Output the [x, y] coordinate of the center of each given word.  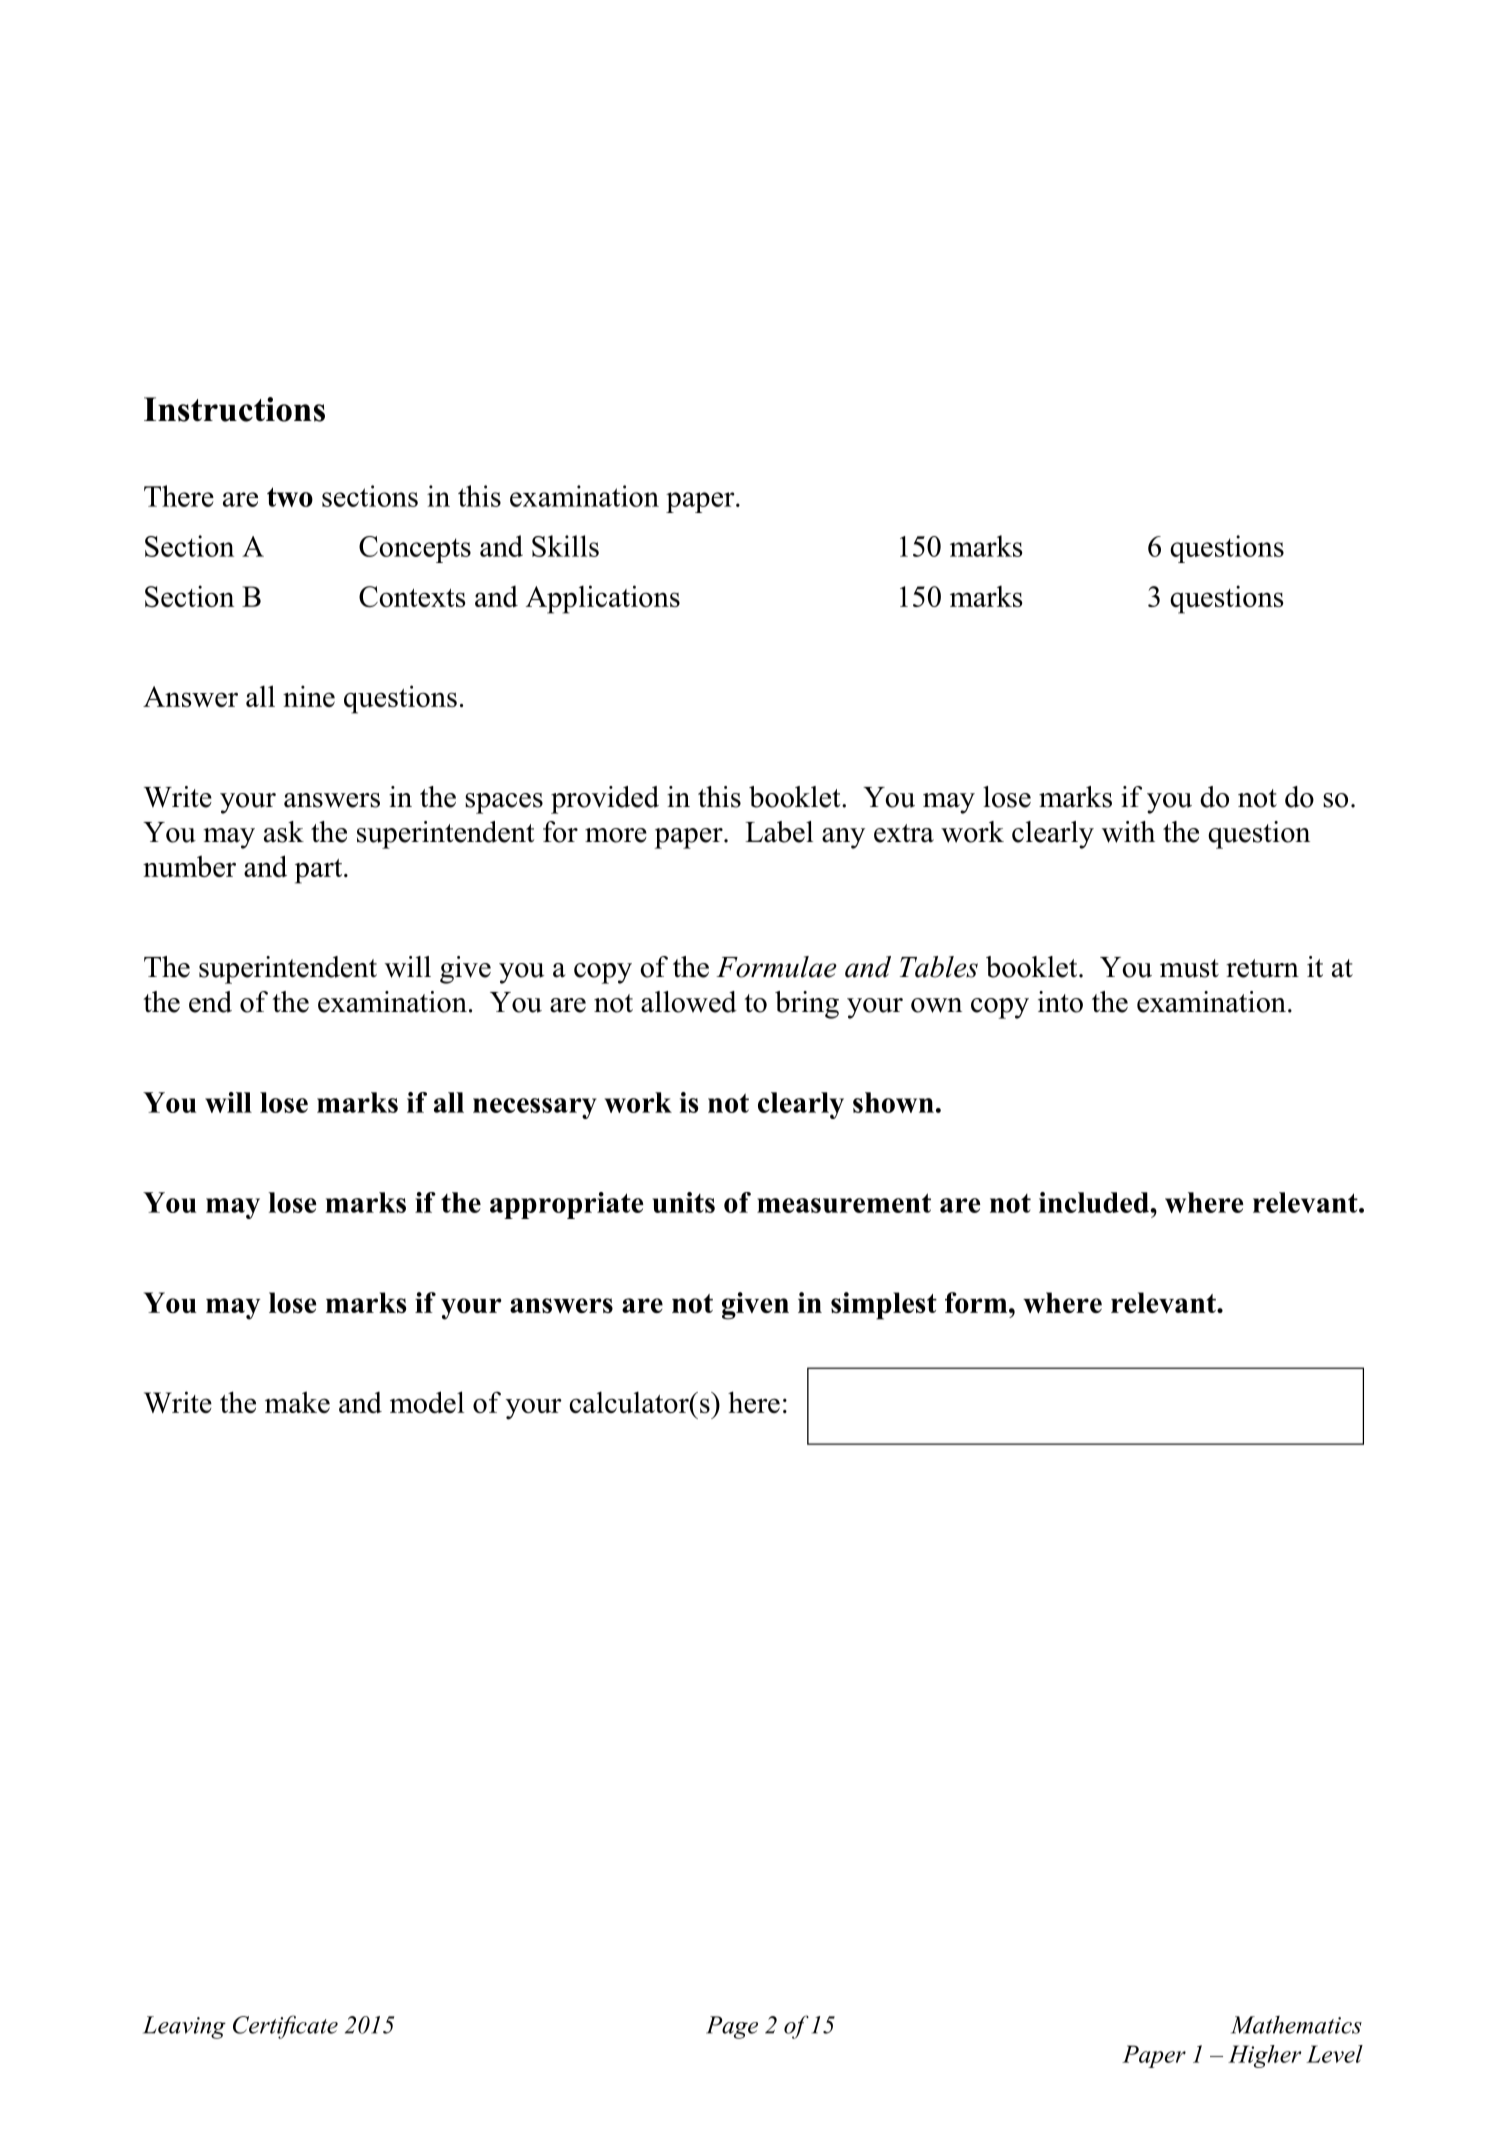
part [320, 871]
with [1128, 832]
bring [807, 1005]
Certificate [285, 2027]
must [1189, 968]
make [297, 1402]
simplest [884, 1306]
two [290, 497]
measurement [844, 1203]
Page [732, 2027]
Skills [565, 546]
